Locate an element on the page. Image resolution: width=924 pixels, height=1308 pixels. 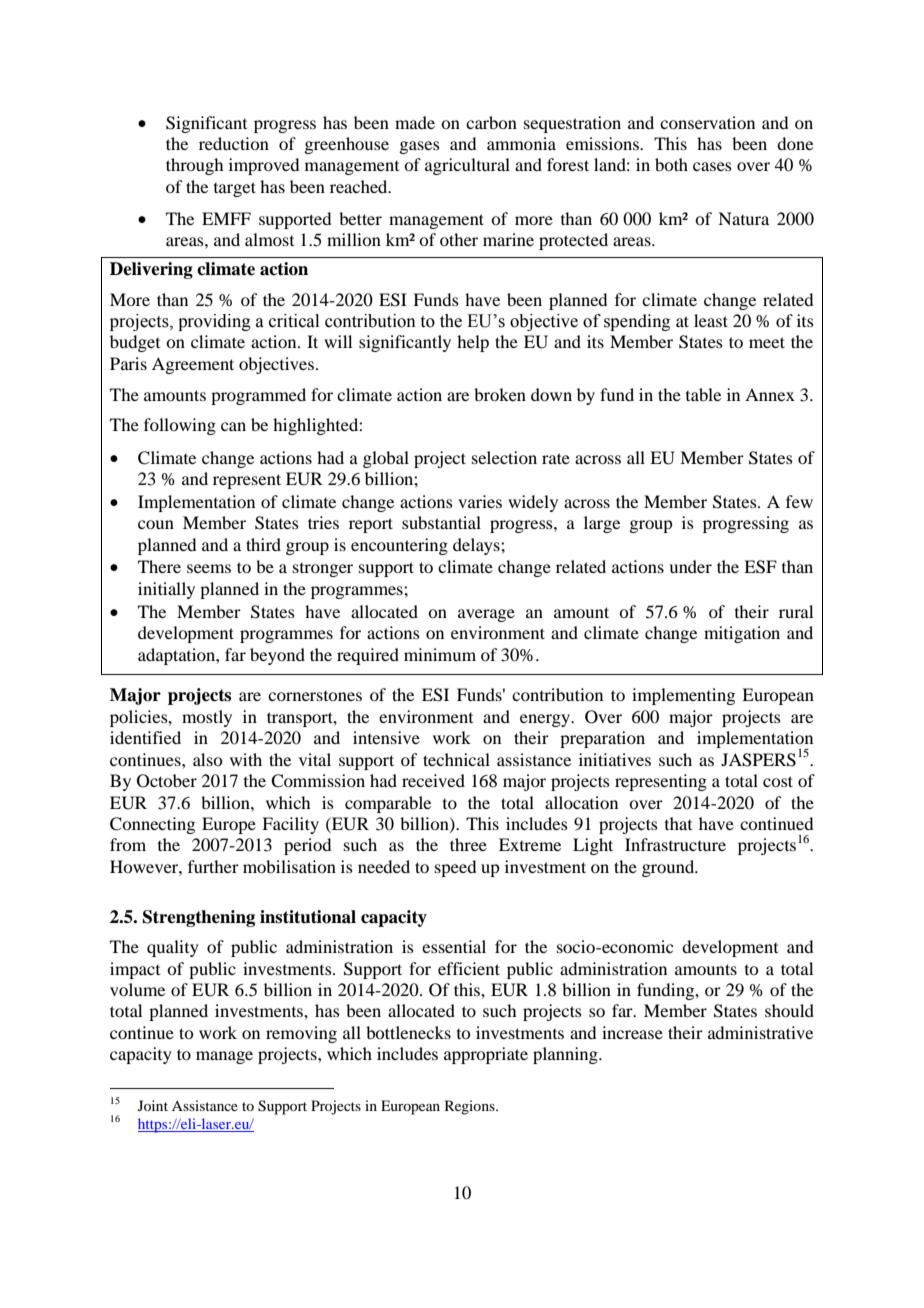
table is located at coordinates (703, 394).
